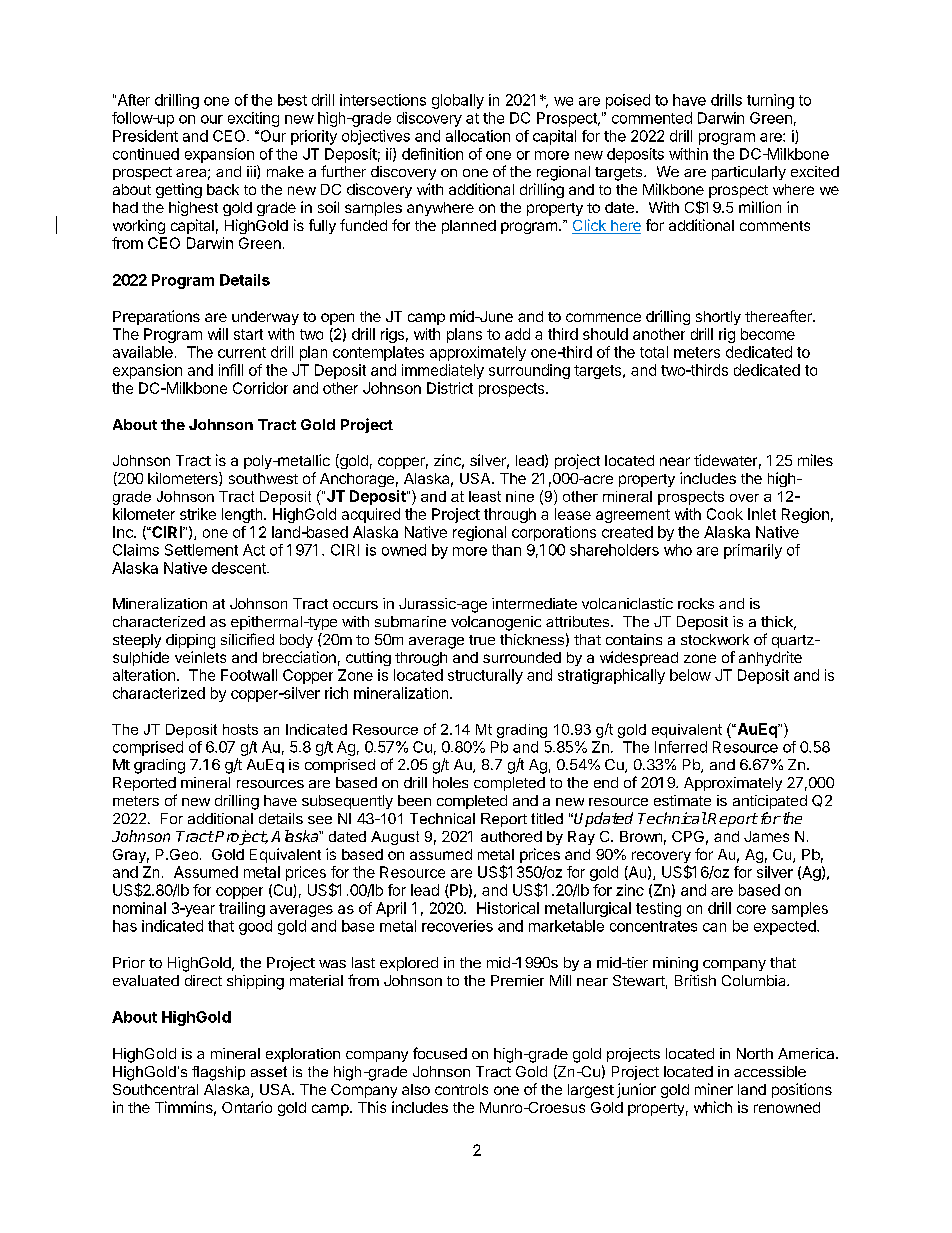 Image resolution: width=952 pixels, height=1233 pixels. Describe the element at coordinates (478, 136) in the screenshot. I see `allocation` at that location.
